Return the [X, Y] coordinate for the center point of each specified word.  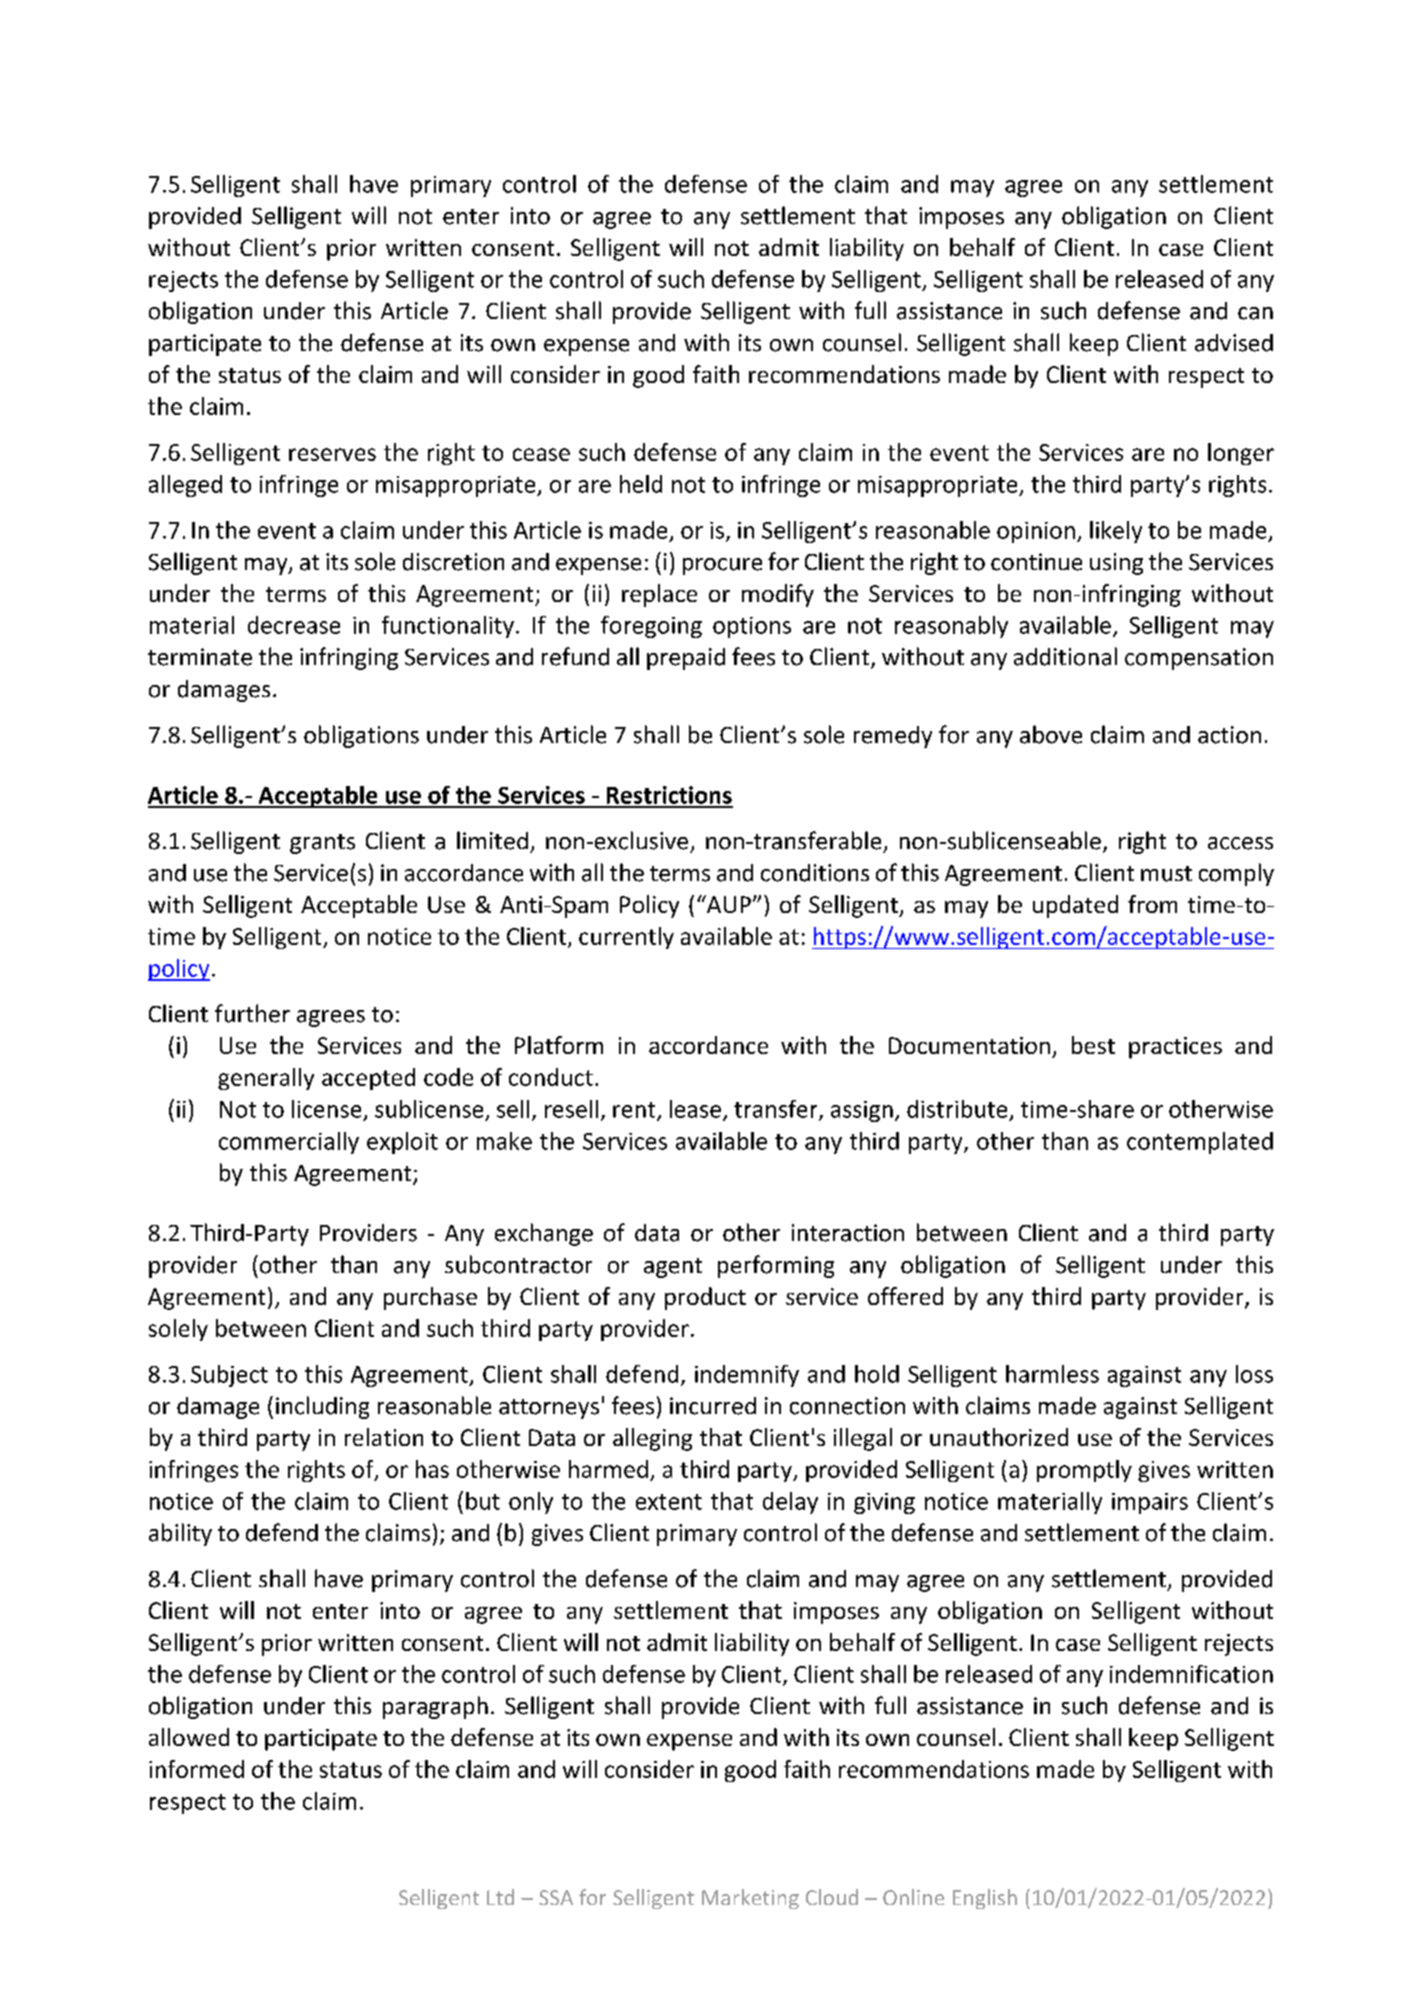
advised [1234, 343]
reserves [332, 454]
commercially [289, 1143]
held [641, 484]
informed [196, 1769]
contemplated [1200, 1143]
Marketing [750, 1899]
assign [862, 1111]
